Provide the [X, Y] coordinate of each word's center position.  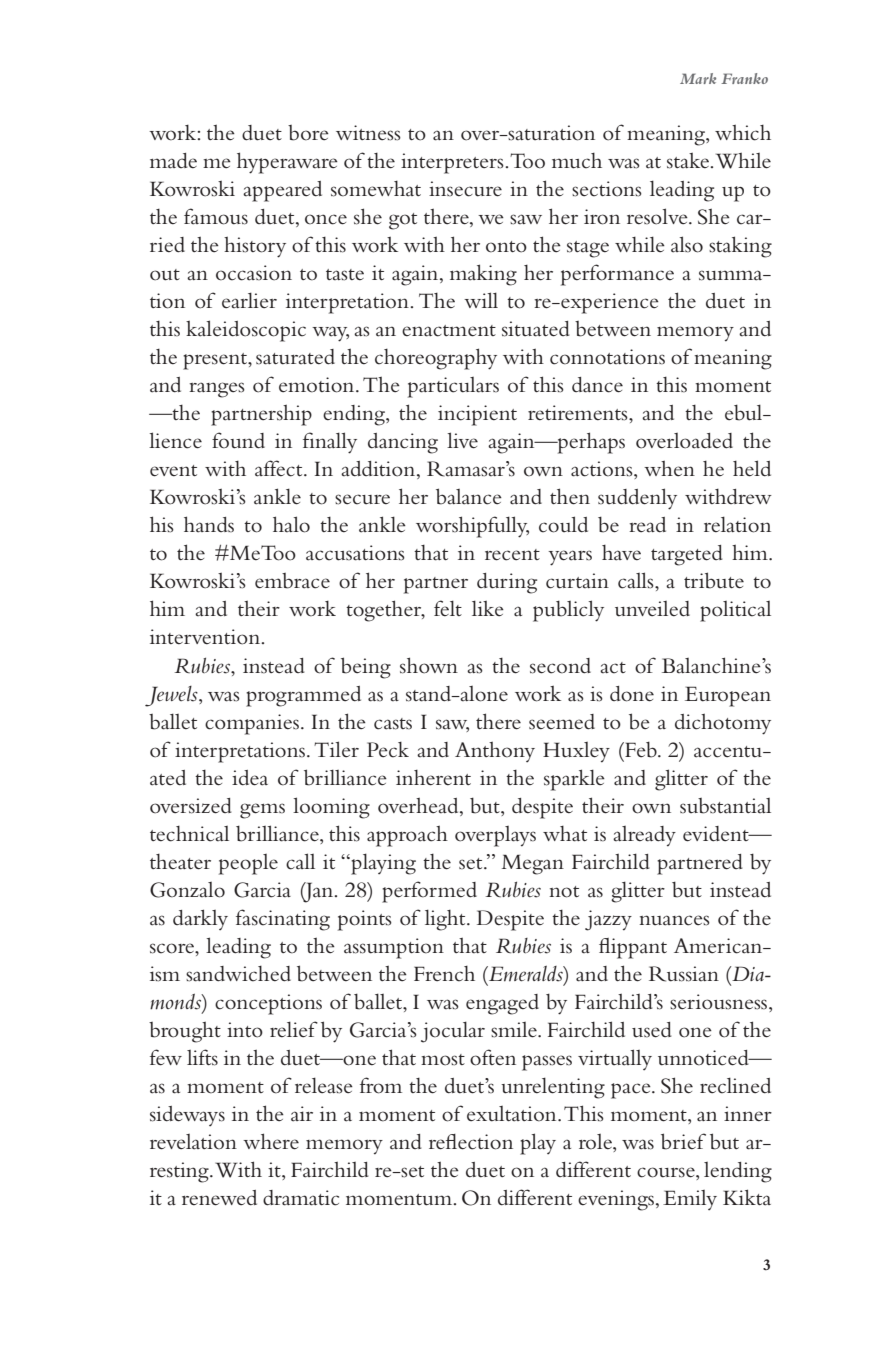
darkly [200, 919]
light [446, 920]
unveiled [652, 609]
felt [448, 608]
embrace [292, 581]
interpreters [453, 163]
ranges [217, 390]
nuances [674, 920]
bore [308, 133]
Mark [698, 78]
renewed [219, 1198]
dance [597, 385]
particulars [453, 387]
